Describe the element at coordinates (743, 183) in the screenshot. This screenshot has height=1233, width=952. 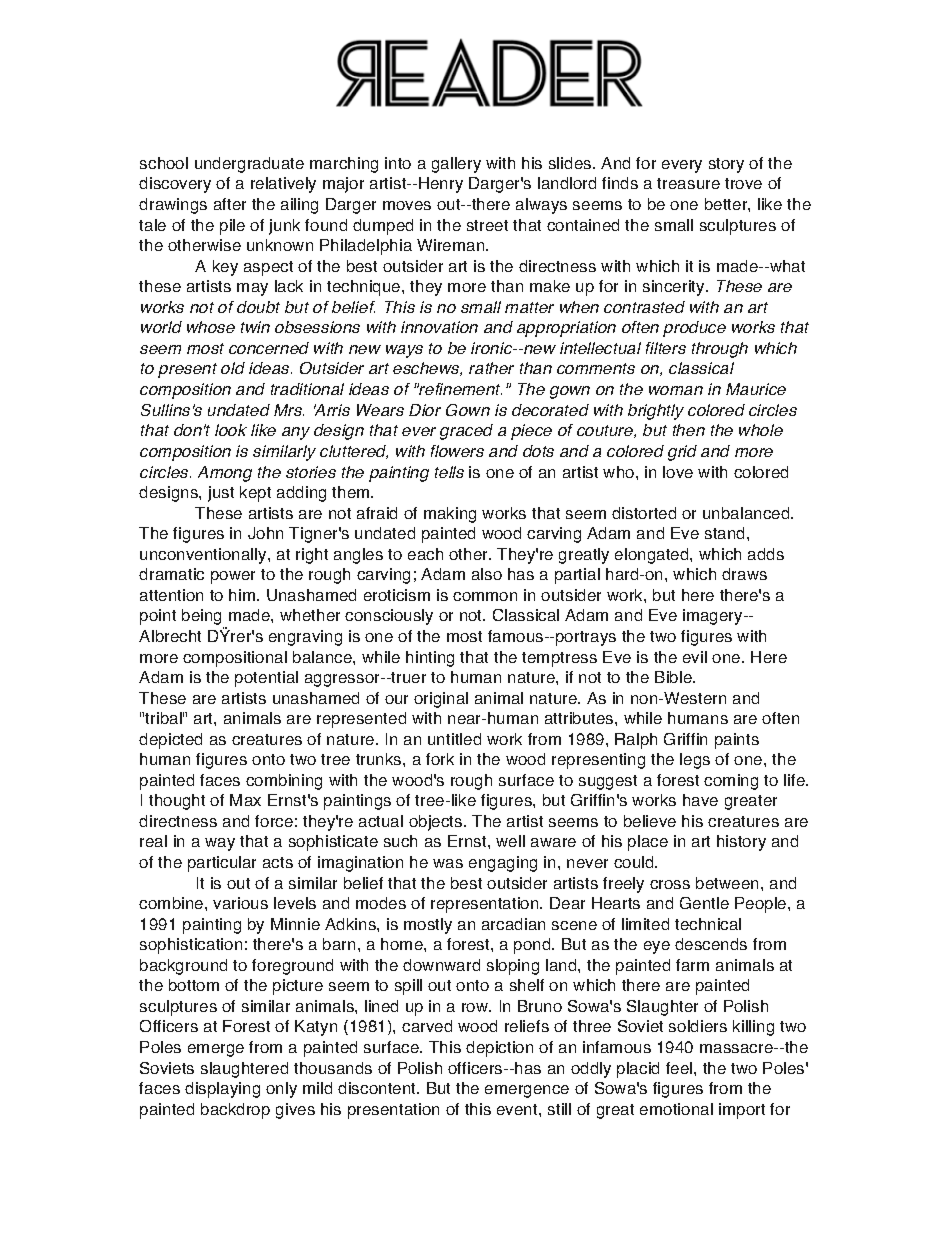
I see `trove` at that location.
